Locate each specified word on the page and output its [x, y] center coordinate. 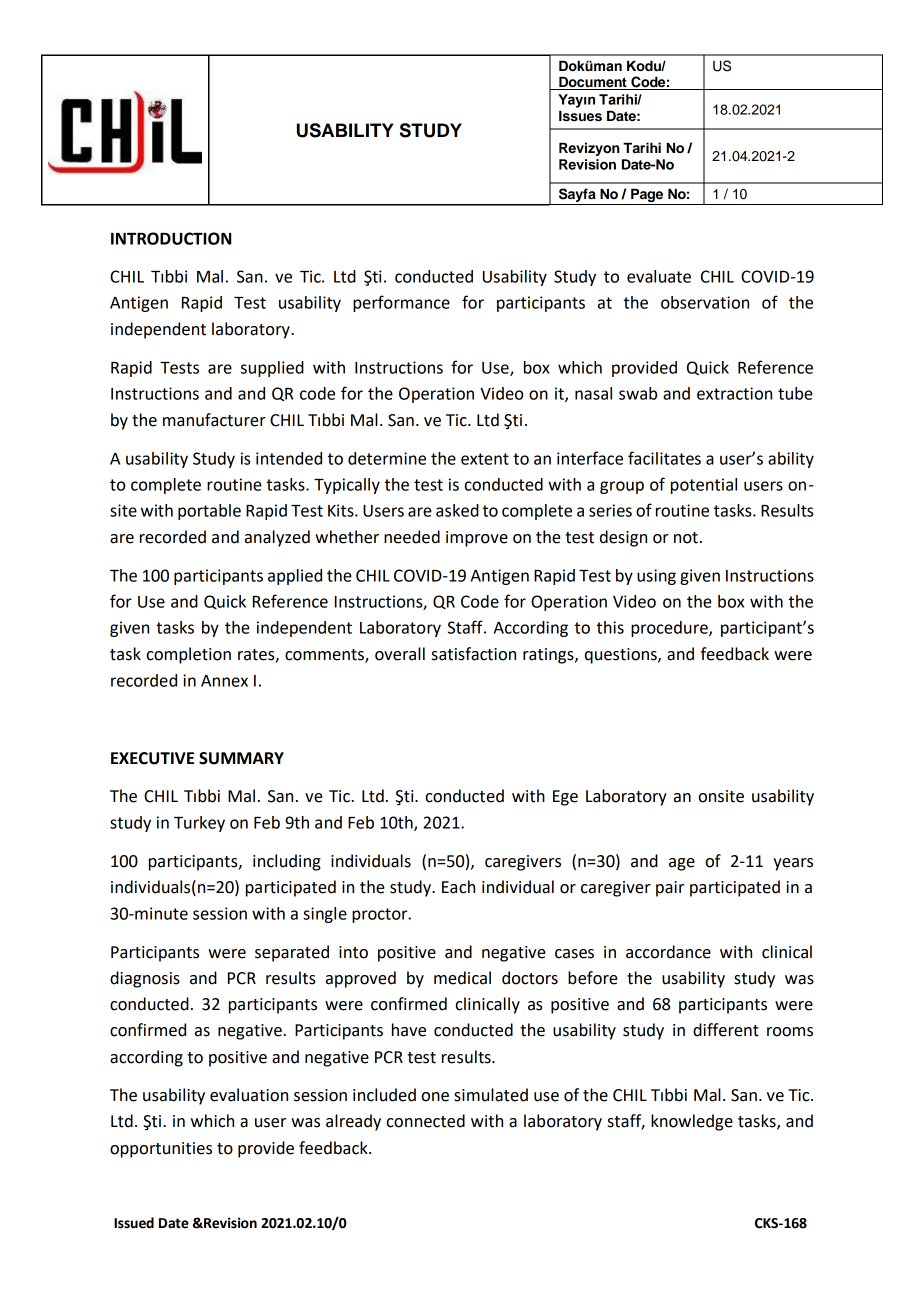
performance [401, 303]
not [686, 538]
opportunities [161, 1150]
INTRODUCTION [171, 238]
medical [462, 978]
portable [209, 512]
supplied [272, 369]
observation [705, 302]
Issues [580, 116]
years [793, 864]
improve [477, 539]
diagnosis [145, 979]
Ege [565, 798]
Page [647, 195]
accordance [668, 952]
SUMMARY [241, 758]
